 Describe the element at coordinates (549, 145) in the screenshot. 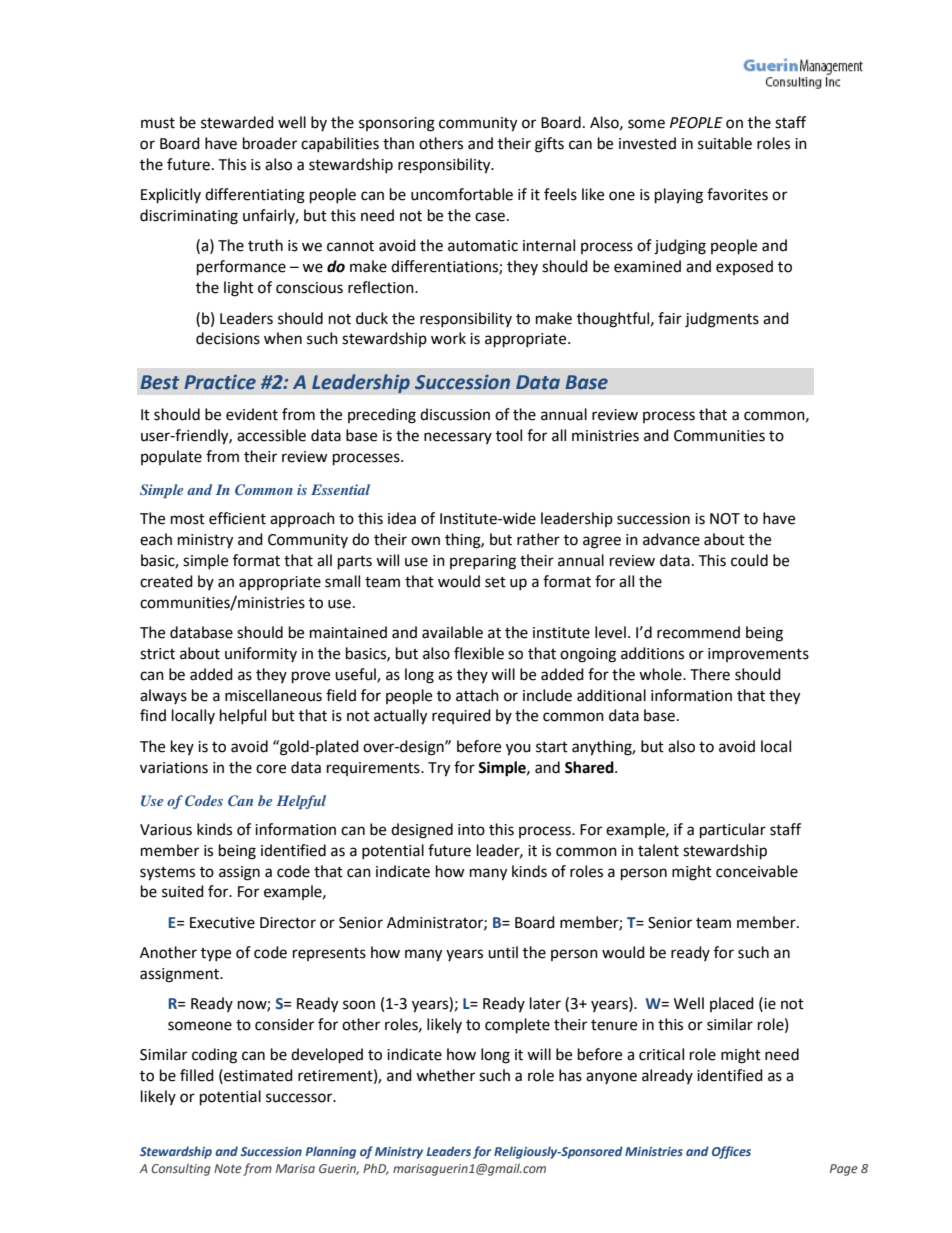

I see `gifts` at that location.
